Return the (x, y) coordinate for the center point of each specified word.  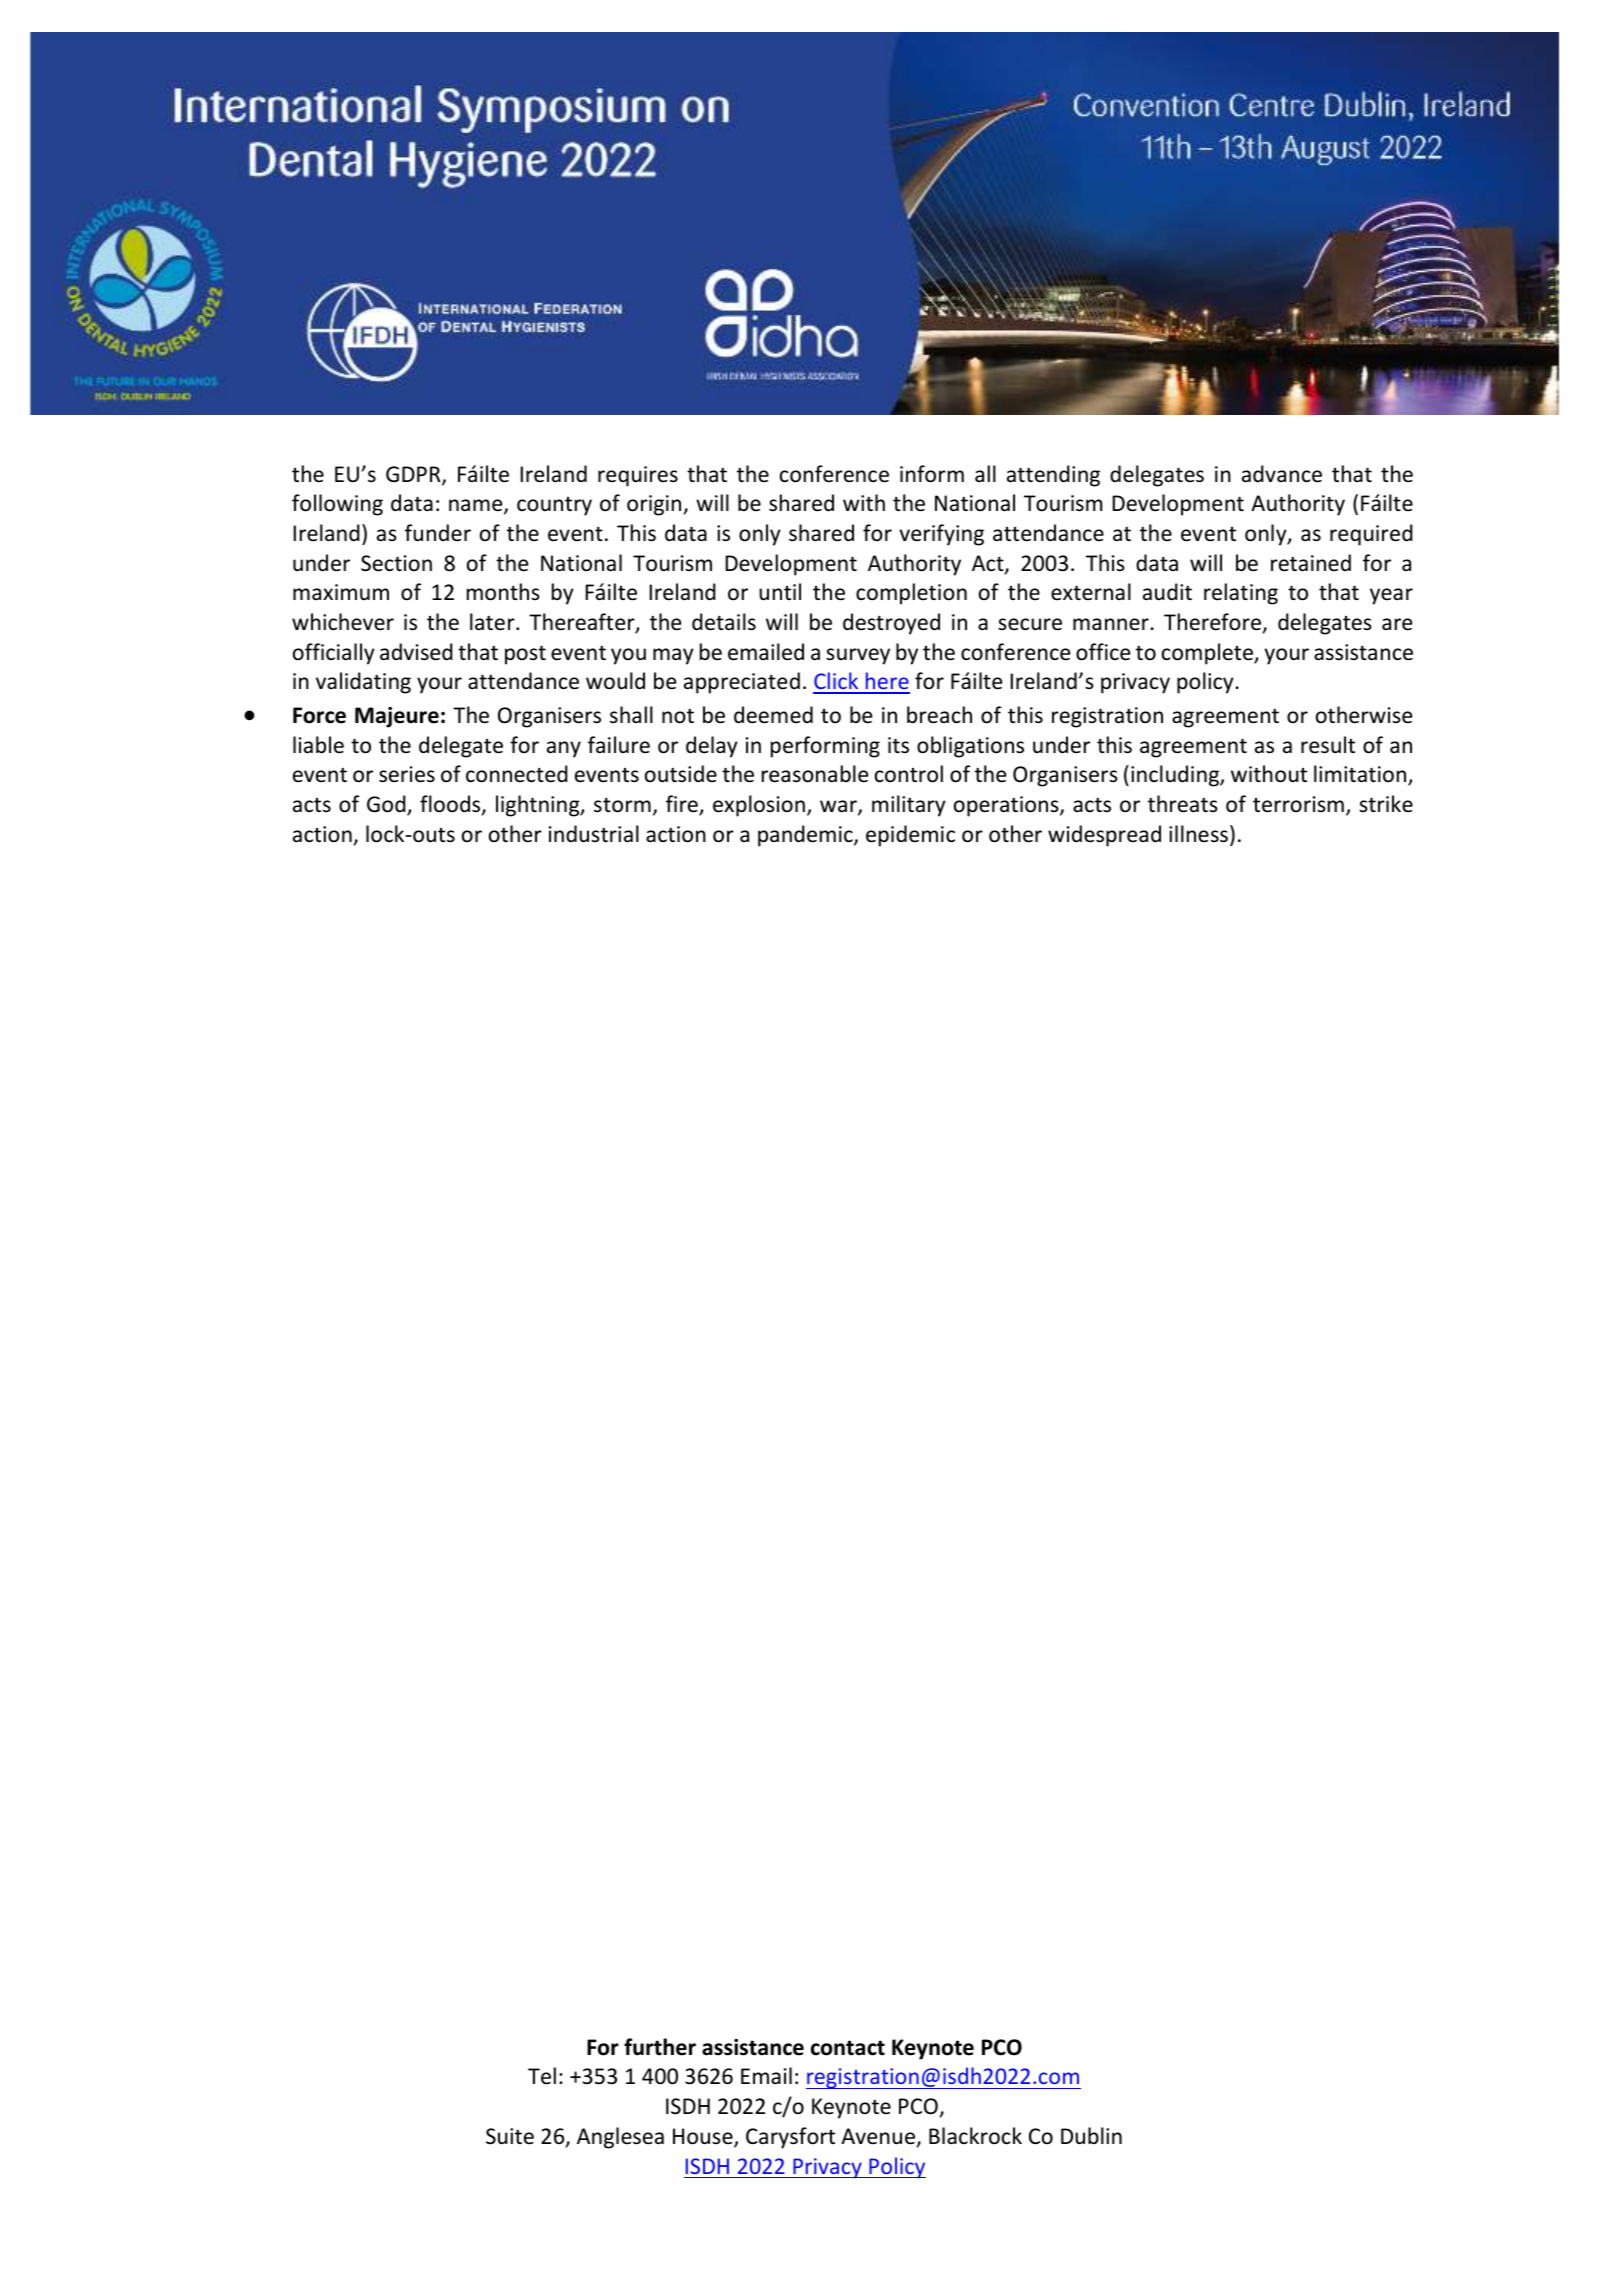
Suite (510, 2136)
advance (1282, 474)
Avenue (878, 2136)
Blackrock (975, 2136)
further (660, 2047)
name (477, 506)
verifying (941, 535)
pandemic (806, 836)
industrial (594, 834)
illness (1198, 834)
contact (848, 2048)
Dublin (1091, 2136)
